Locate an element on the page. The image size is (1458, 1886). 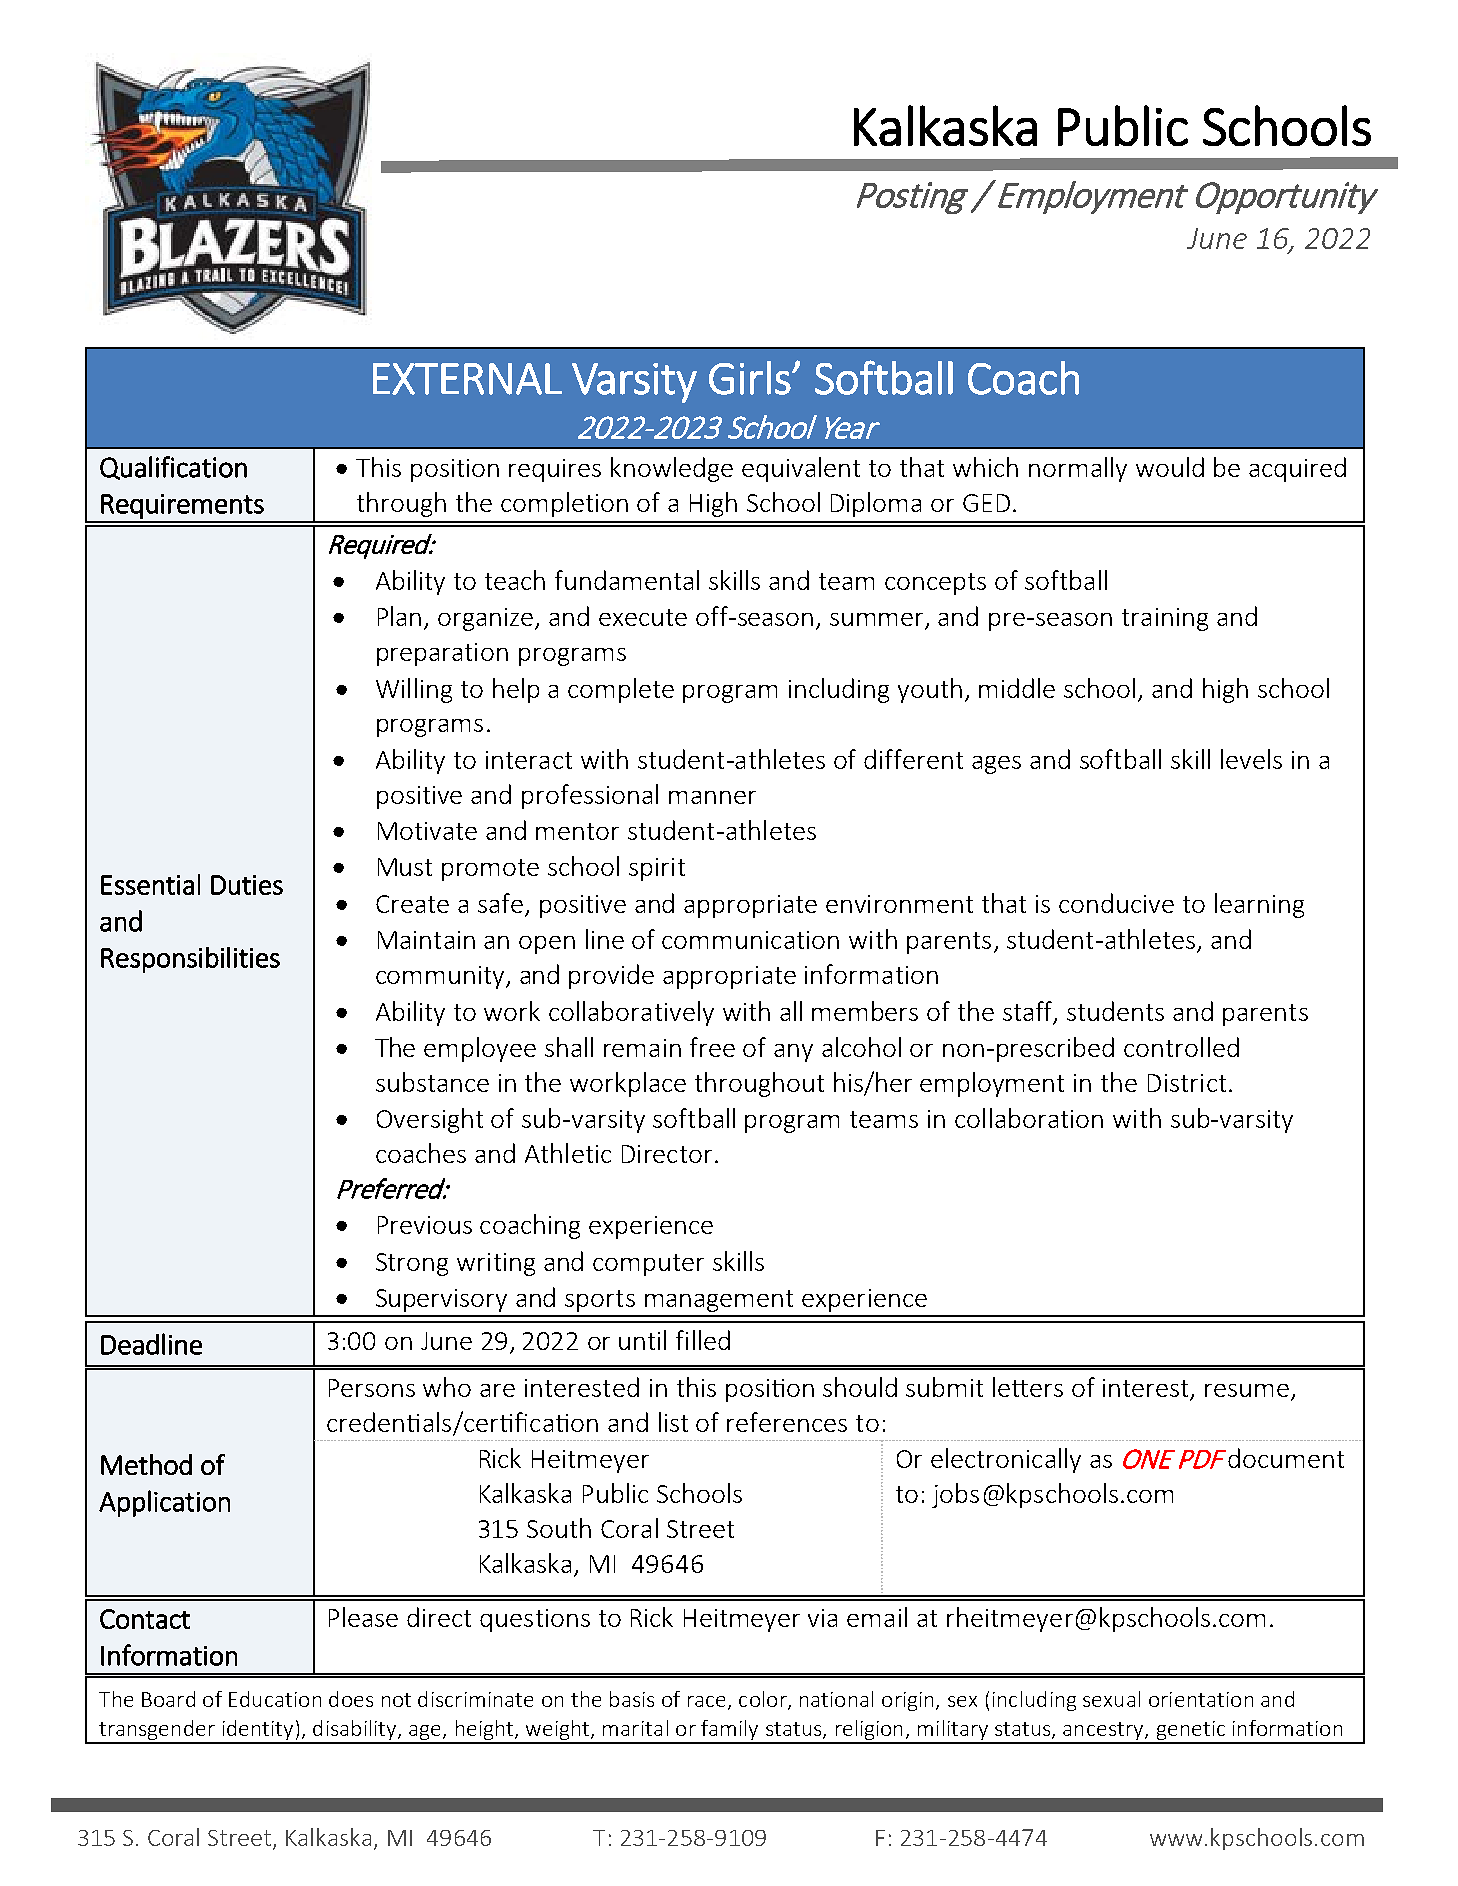
EXTERNAL is located at coordinates (467, 379).
